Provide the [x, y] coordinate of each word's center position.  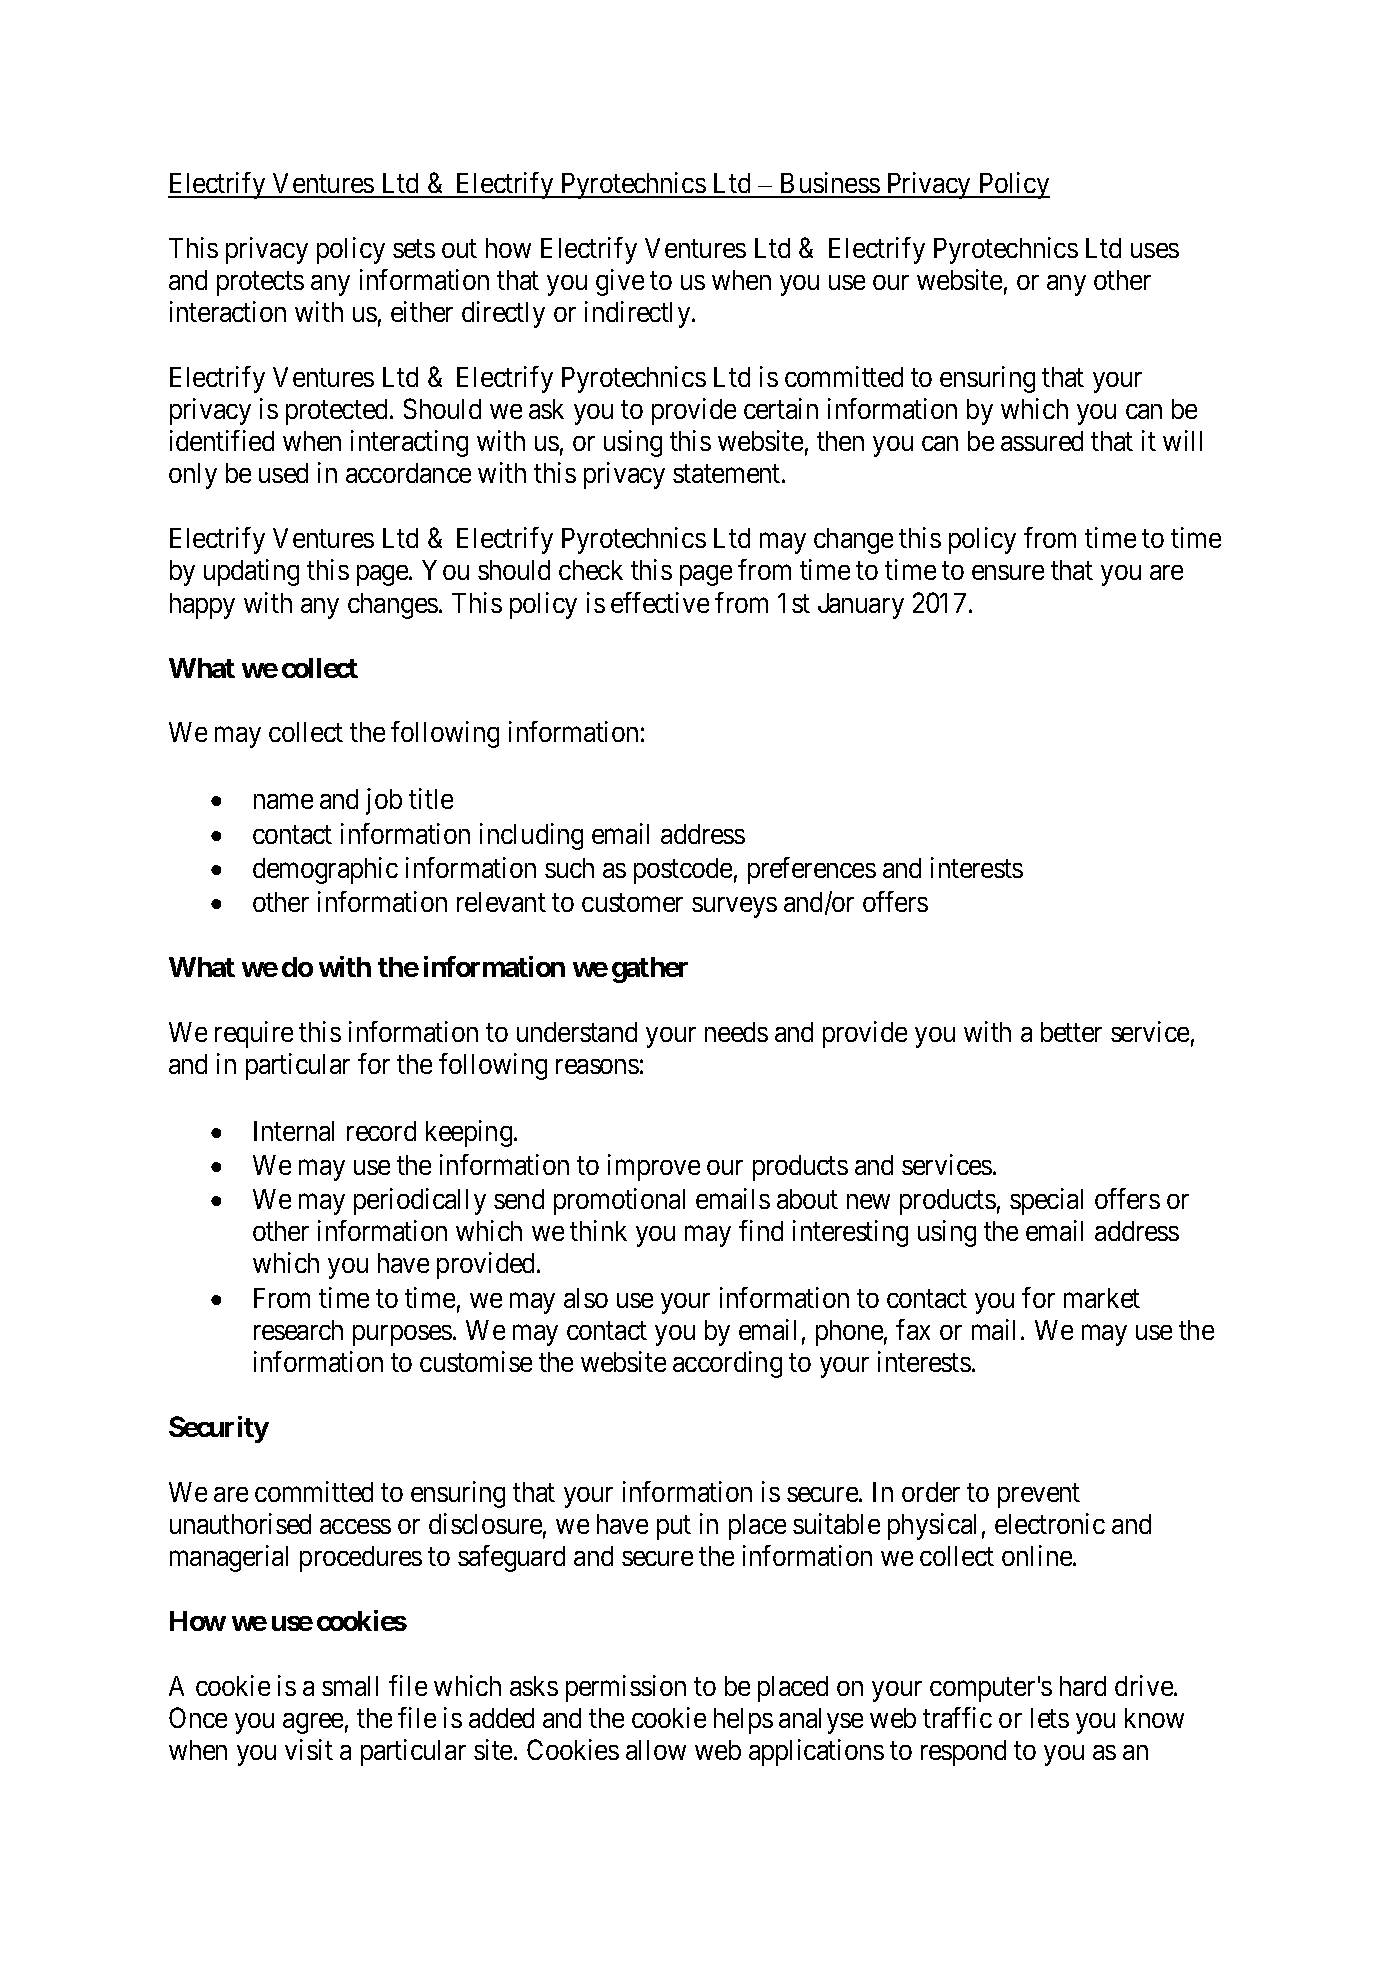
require [254, 1034]
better [1071, 1032]
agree [313, 1723]
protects [260, 284]
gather [650, 970]
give [620, 282]
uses [1155, 250]
